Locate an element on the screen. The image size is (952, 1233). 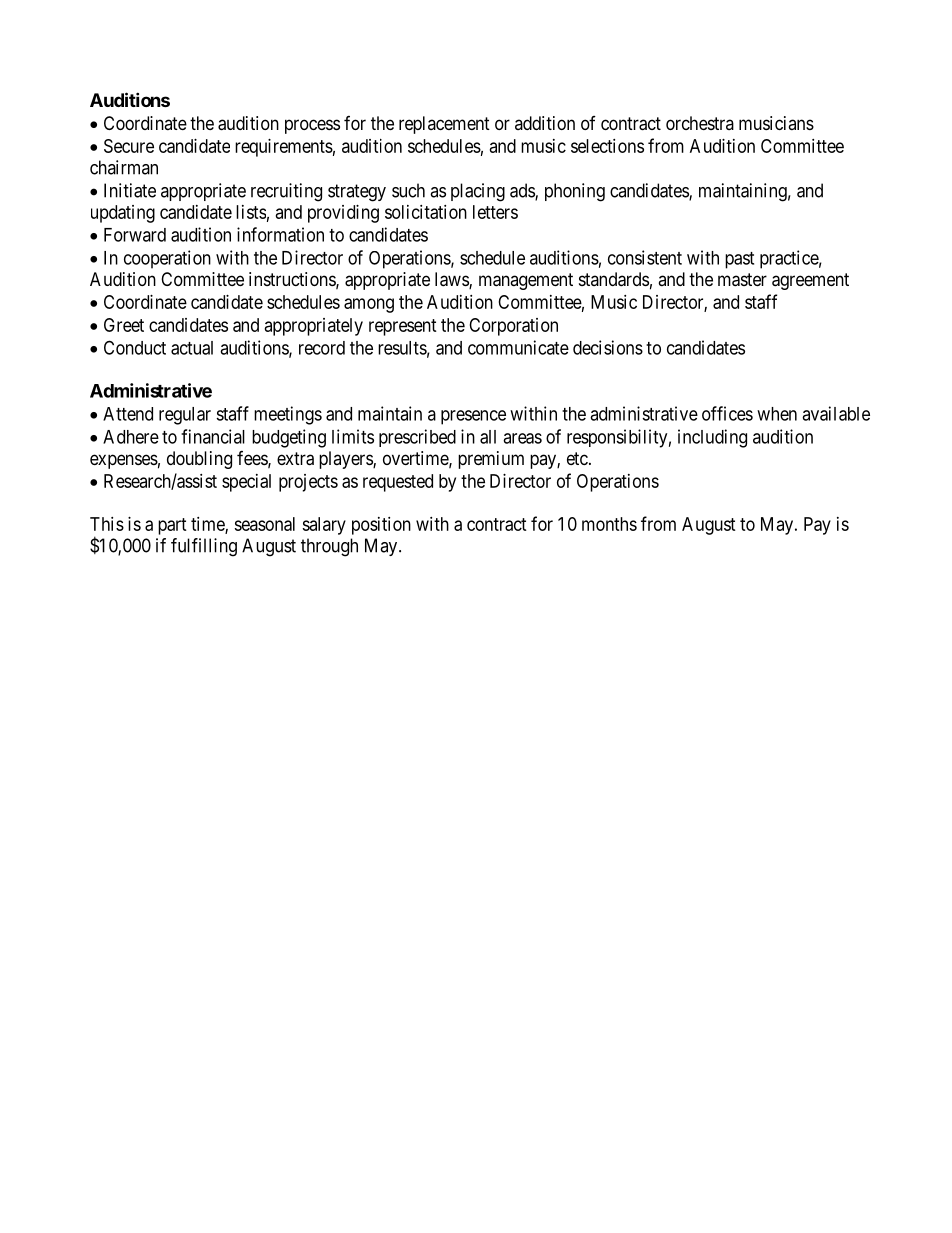
Secure is located at coordinates (129, 146).
